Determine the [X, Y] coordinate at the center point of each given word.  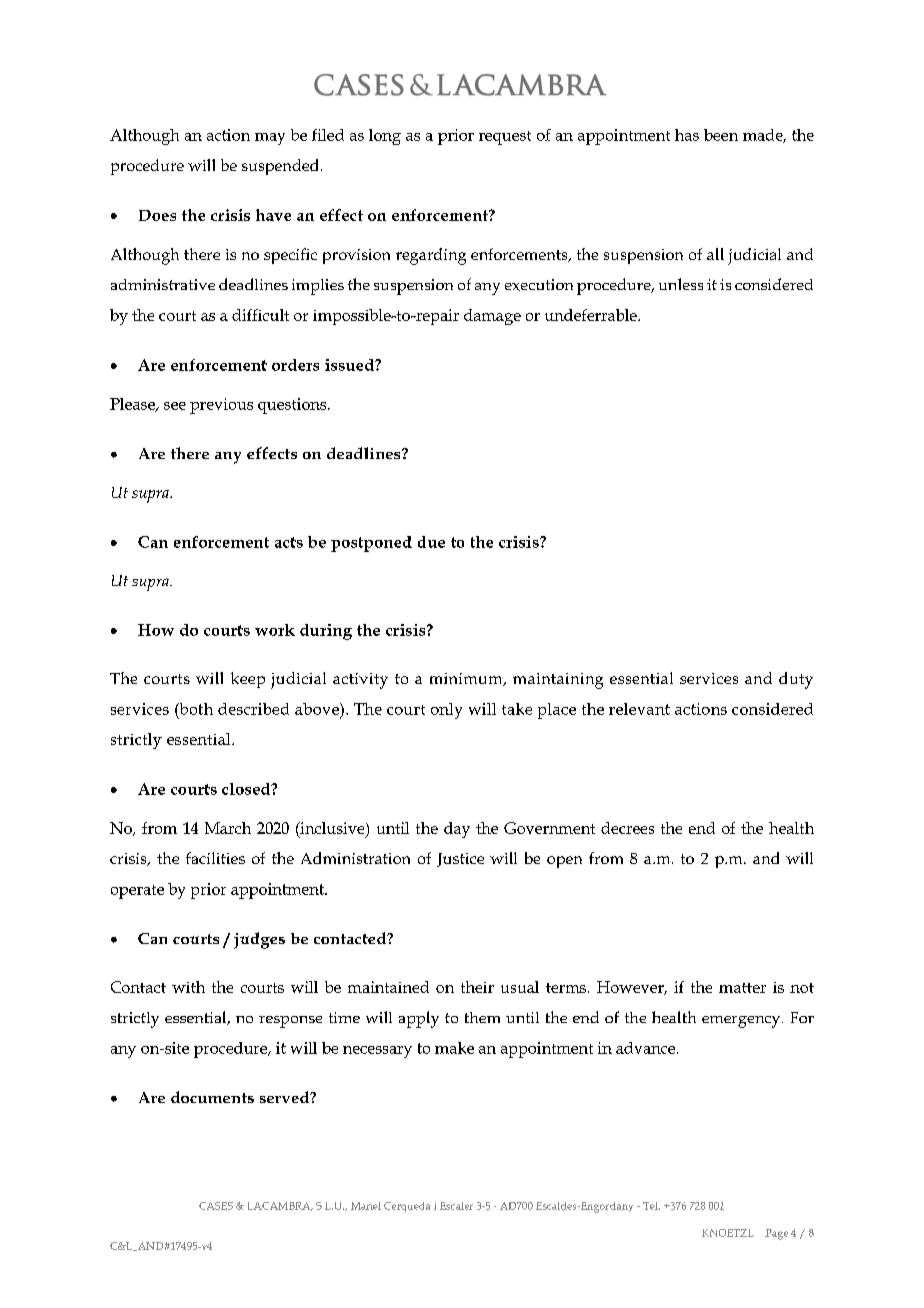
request [505, 138]
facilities [215, 858]
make [454, 1048]
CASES [216, 1206]
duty [796, 680]
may [270, 139]
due [431, 542]
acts [289, 542]
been [721, 135]
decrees [627, 828]
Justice [460, 860]
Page [776, 1234]
